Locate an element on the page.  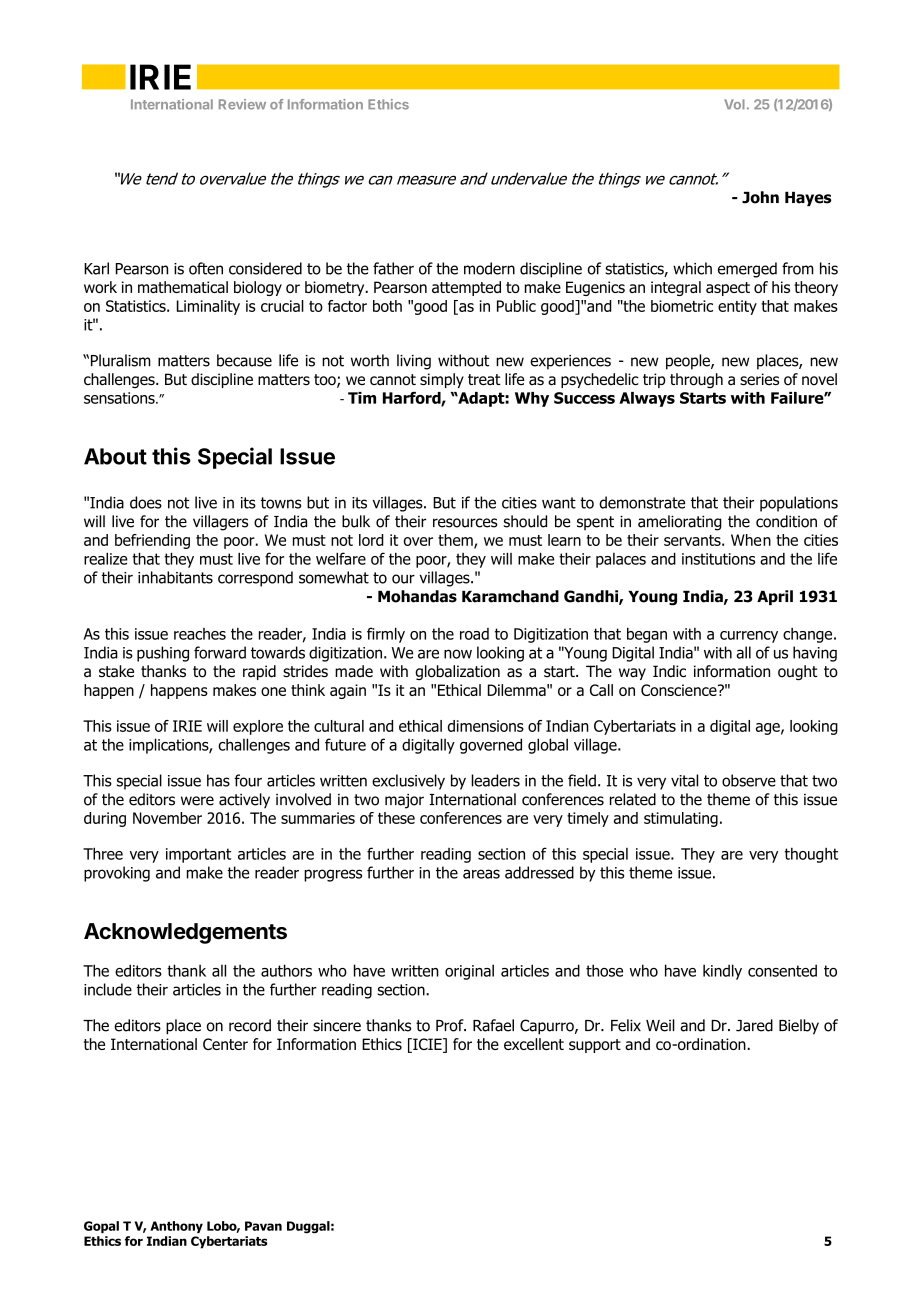
because is located at coordinates (244, 360).
